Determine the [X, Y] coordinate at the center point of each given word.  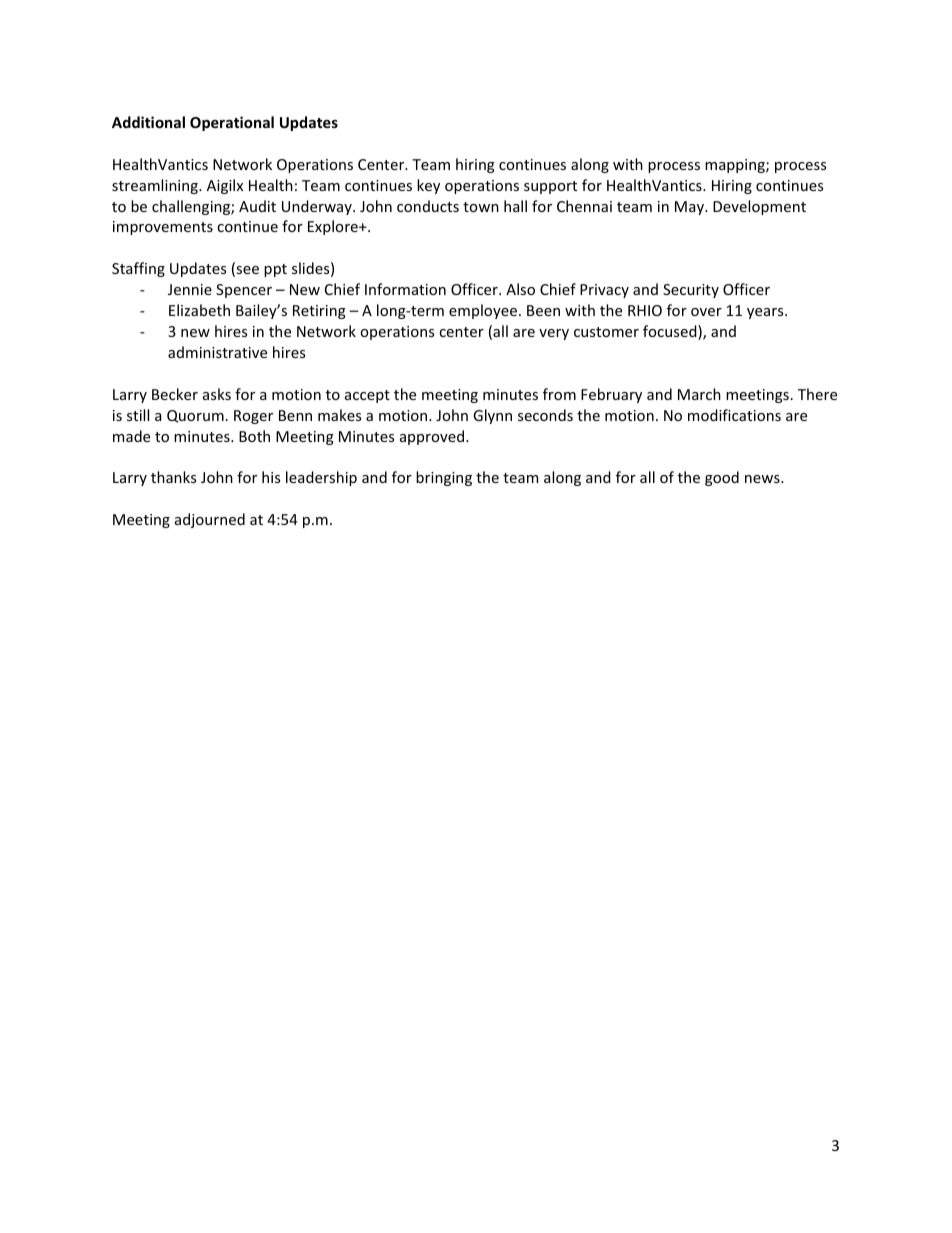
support [550, 187]
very [554, 334]
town [481, 207]
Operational [232, 123]
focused [671, 332]
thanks [173, 477]
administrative [217, 352]
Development [759, 207]
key [428, 186]
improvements [163, 228]
